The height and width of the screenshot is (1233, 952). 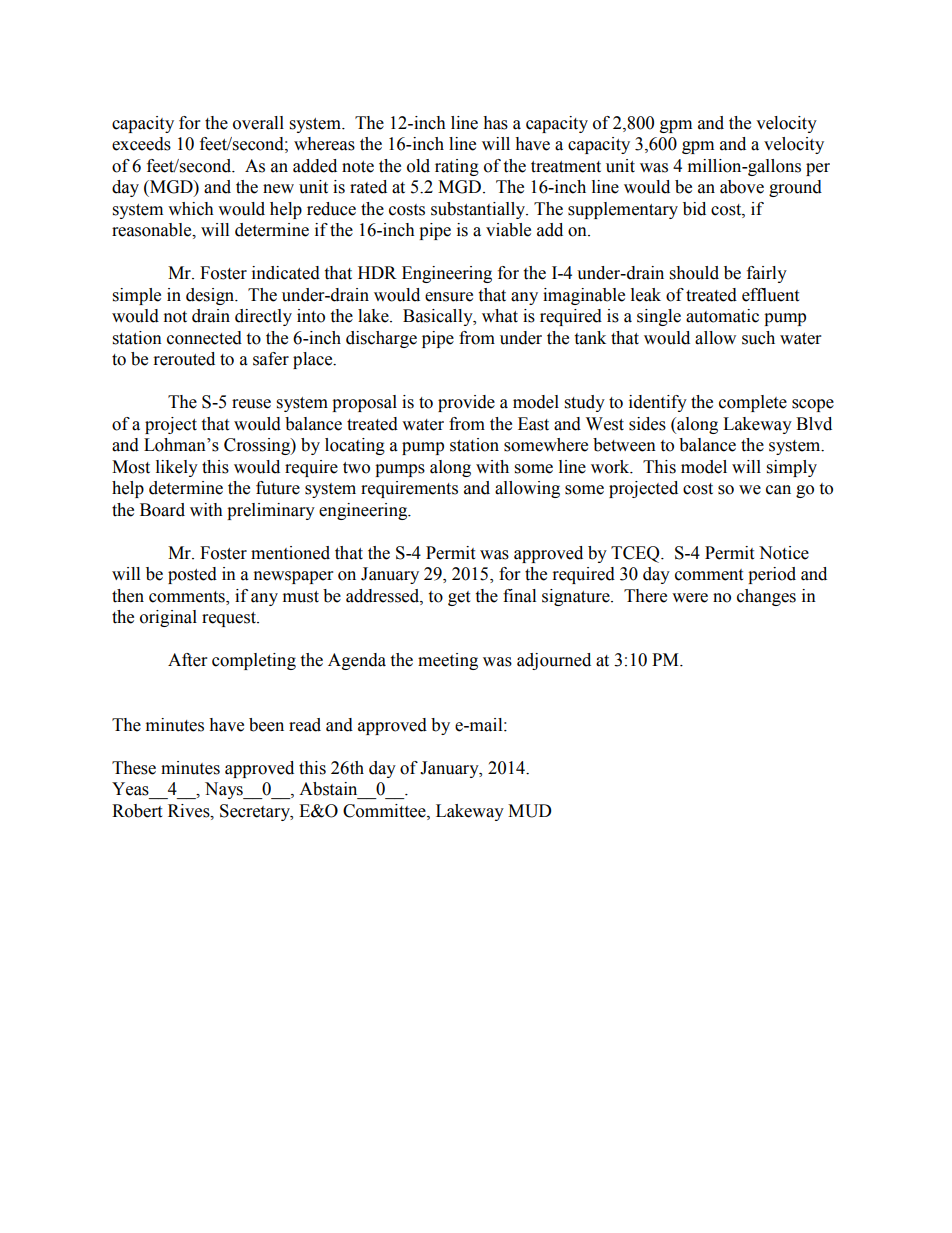 What do you see at coordinates (459, 598) in the screenshot?
I see `get` at bounding box center [459, 598].
